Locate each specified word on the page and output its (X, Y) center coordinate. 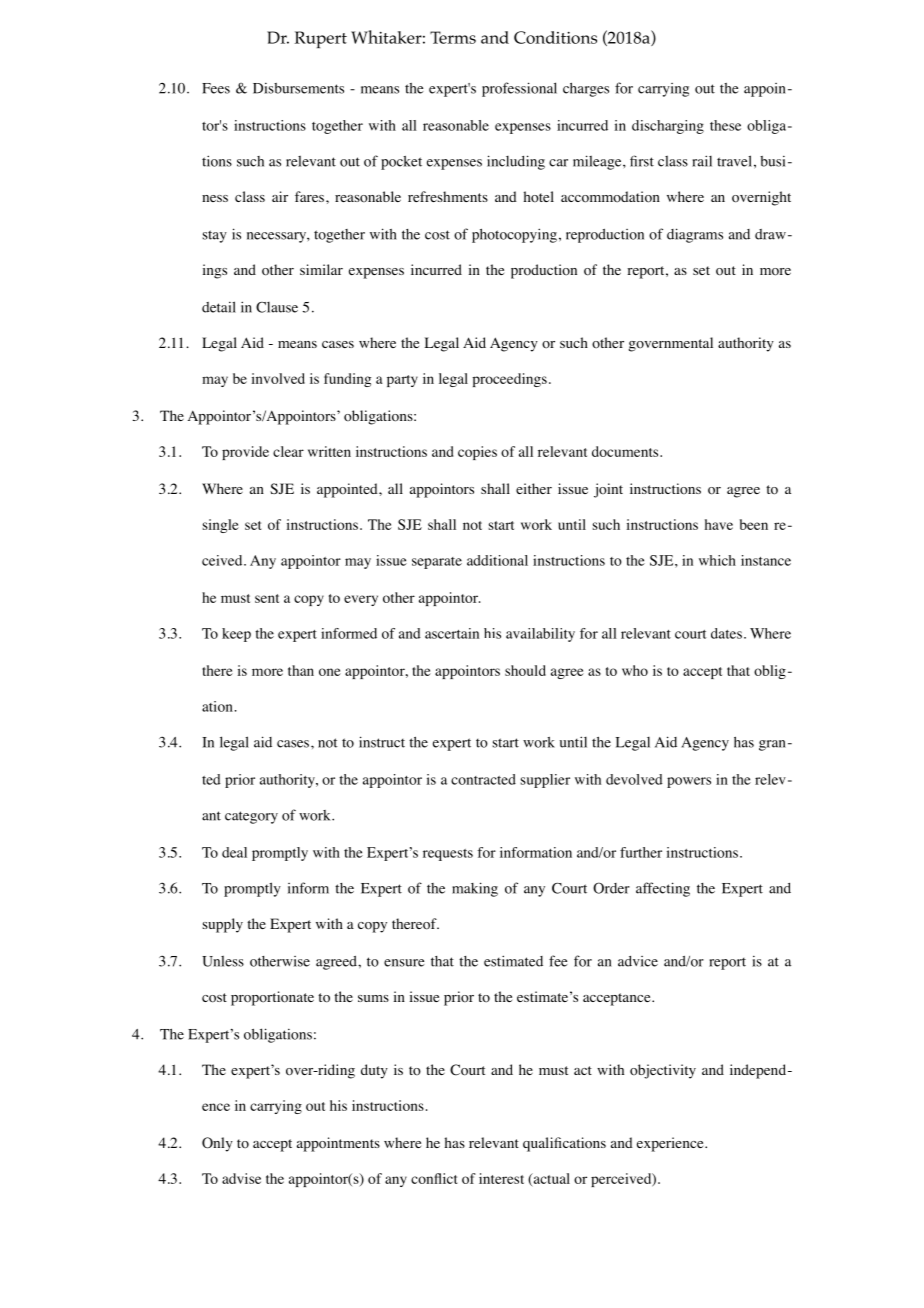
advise (241, 1178)
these (725, 125)
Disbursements (298, 88)
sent (267, 598)
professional (519, 89)
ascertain (452, 633)
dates (726, 633)
